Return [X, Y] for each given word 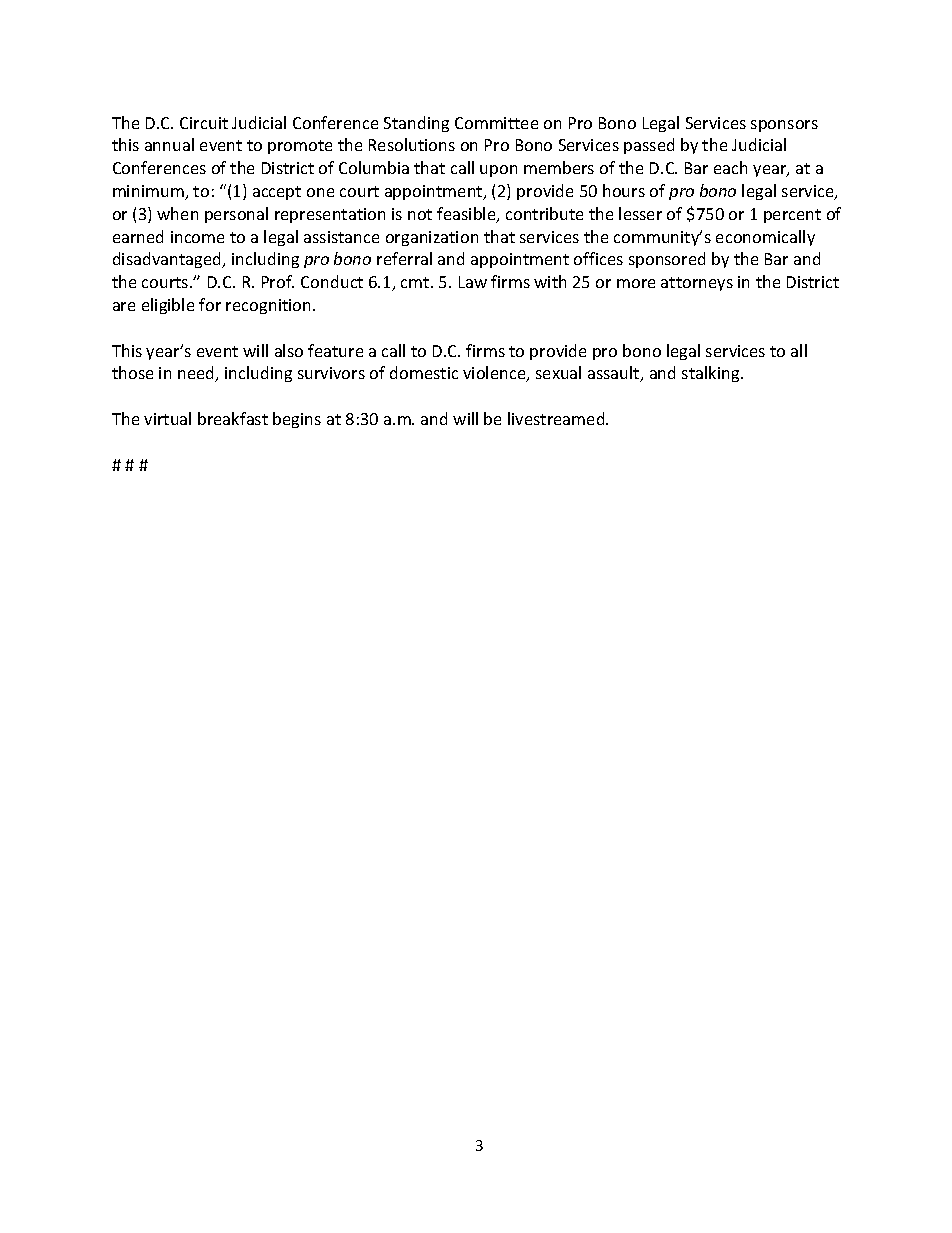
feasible [467, 215]
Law [473, 282]
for [210, 304]
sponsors [784, 126]
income [197, 237]
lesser [640, 213]
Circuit [204, 123]
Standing [416, 124]
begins [297, 420]
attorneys [697, 284]
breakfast [233, 418]
